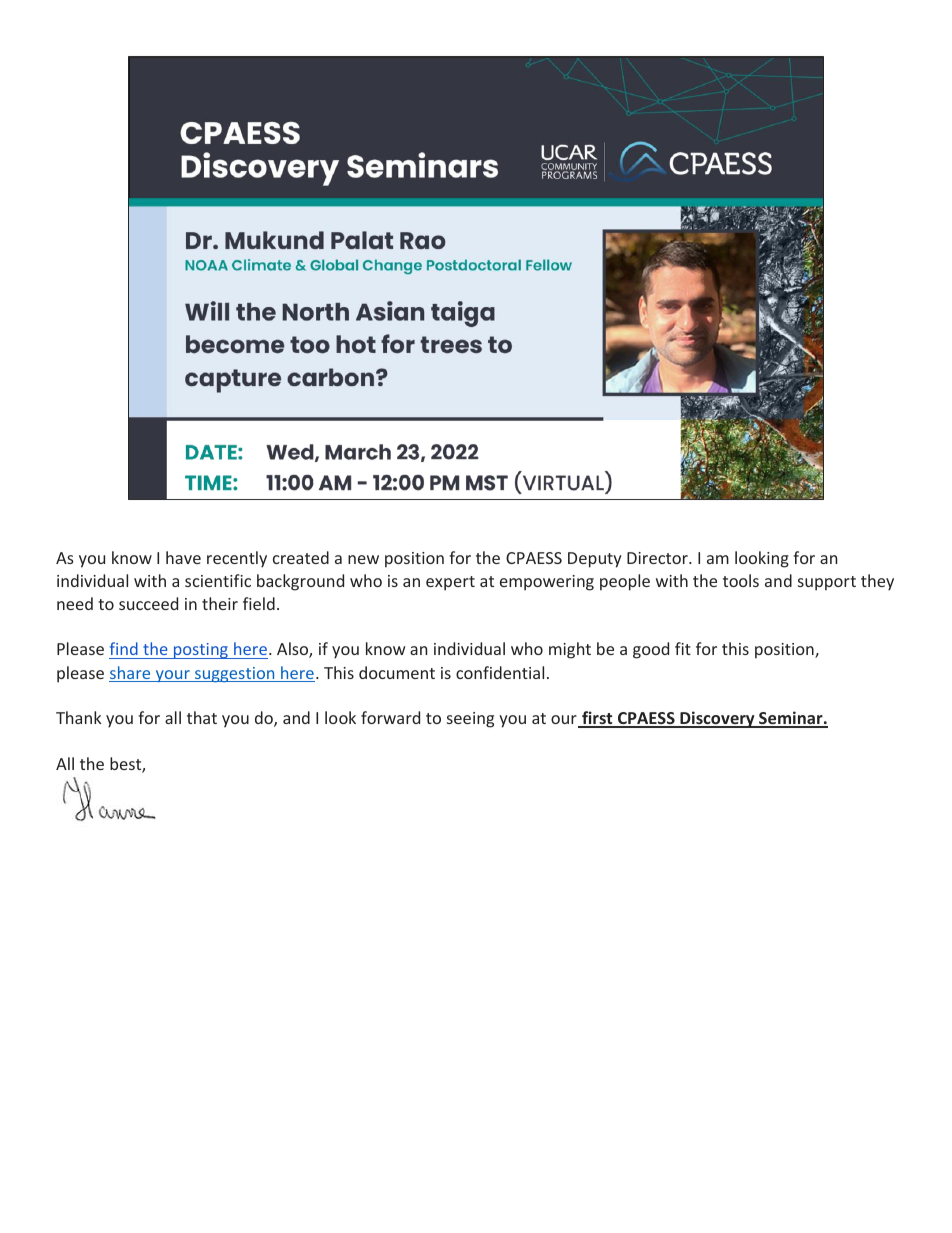 The image size is (952, 1233). I want to click on Director, so click(658, 558).
